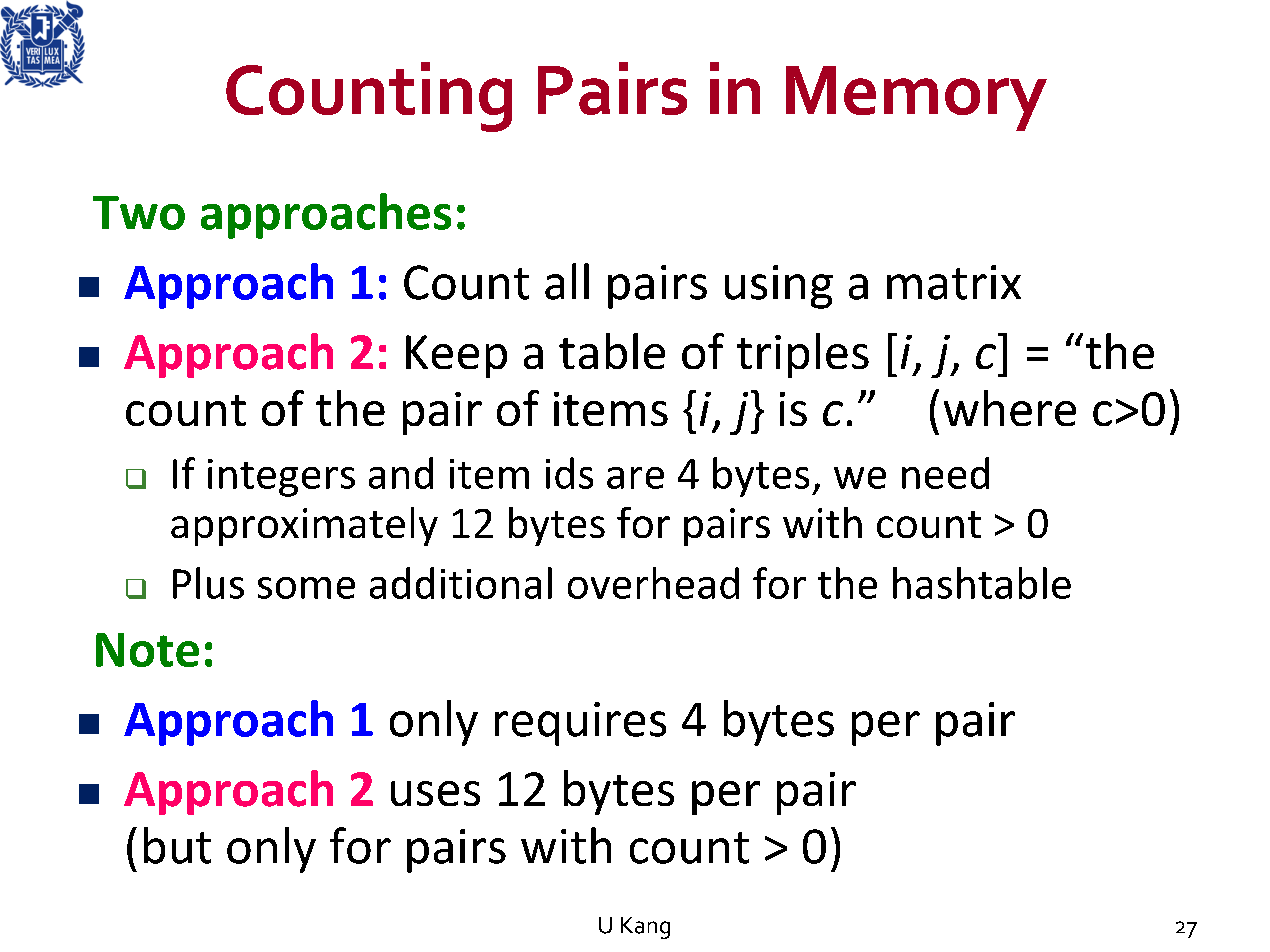  I want to click on Memory, so click(916, 98).
